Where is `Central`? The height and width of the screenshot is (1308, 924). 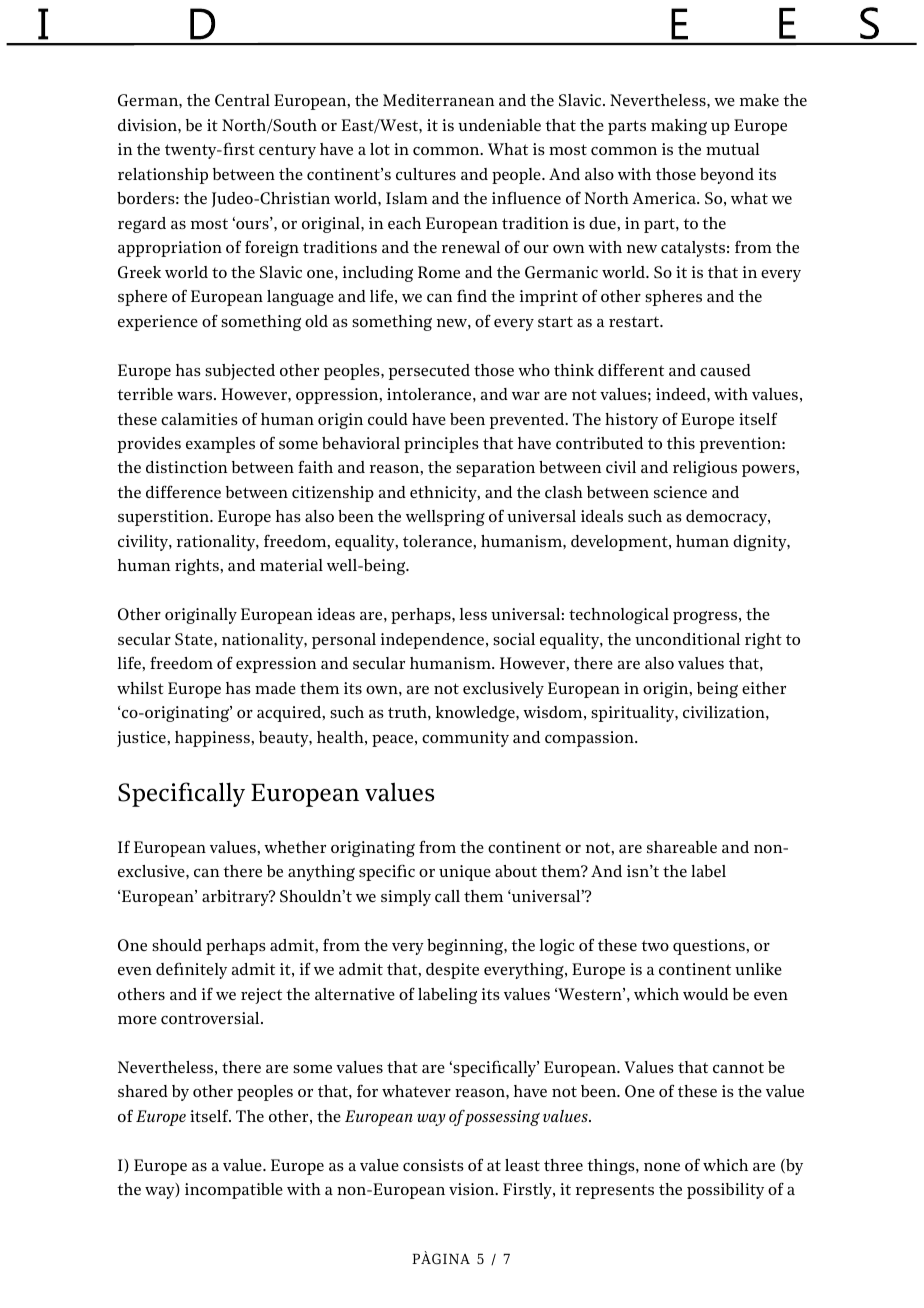
Central is located at coordinates (242, 100).
